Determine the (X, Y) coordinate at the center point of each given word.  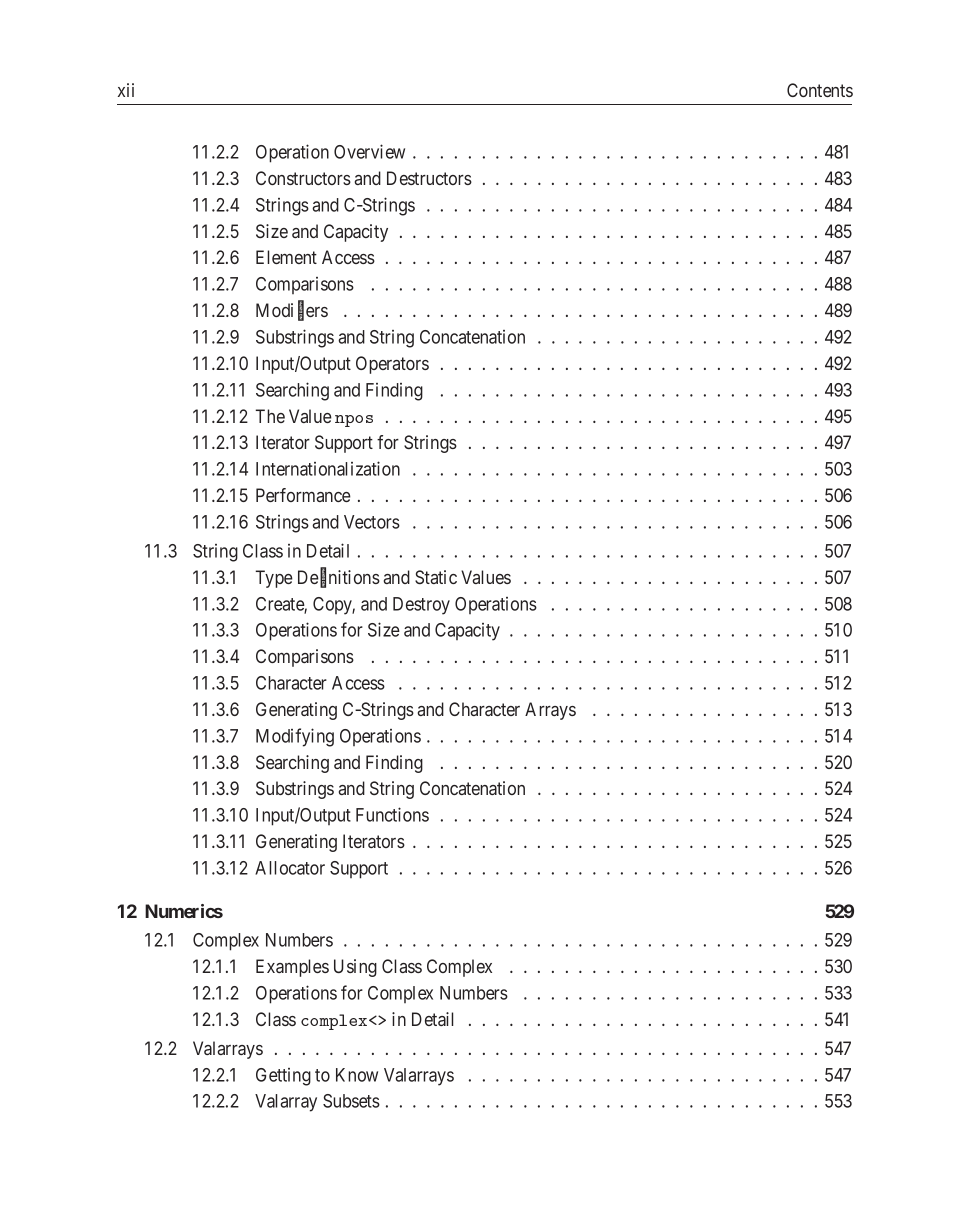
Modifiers (292, 311)
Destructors (429, 178)
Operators (392, 365)
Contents (820, 90)
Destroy (421, 606)
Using (355, 968)
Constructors (303, 178)
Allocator (290, 868)
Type (274, 579)
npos (354, 421)
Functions (392, 814)
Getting (283, 1077)
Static (436, 577)
